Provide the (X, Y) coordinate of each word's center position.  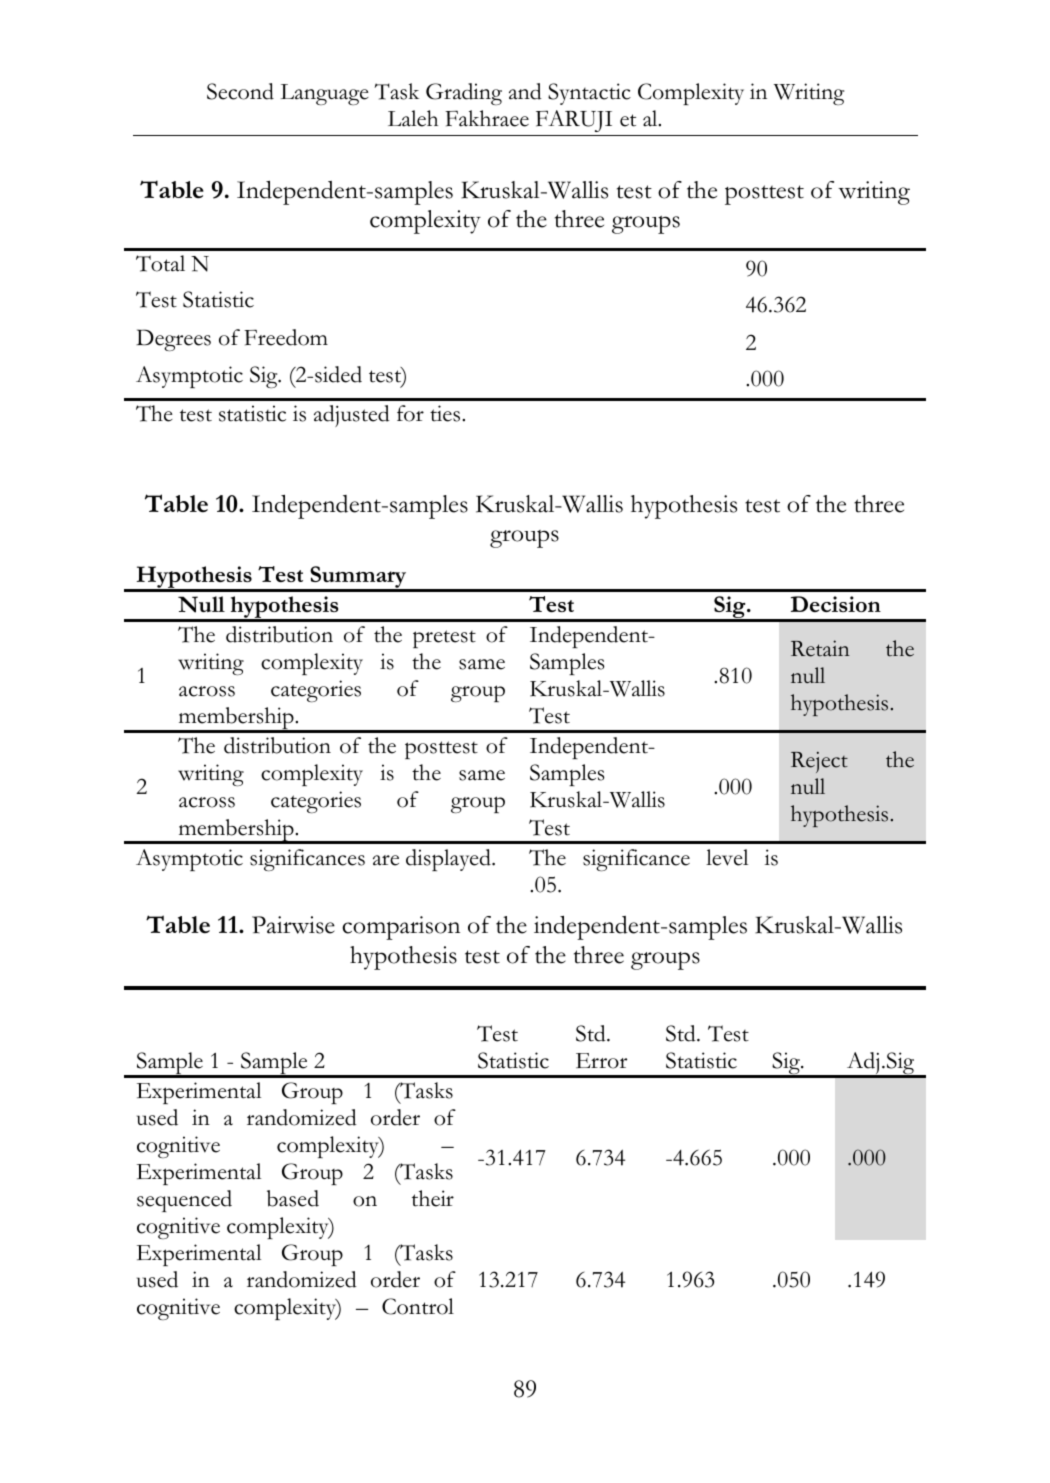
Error (601, 1061)
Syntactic (589, 94)
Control (418, 1306)
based (293, 1198)
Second (240, 91)
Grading (464, 94)
